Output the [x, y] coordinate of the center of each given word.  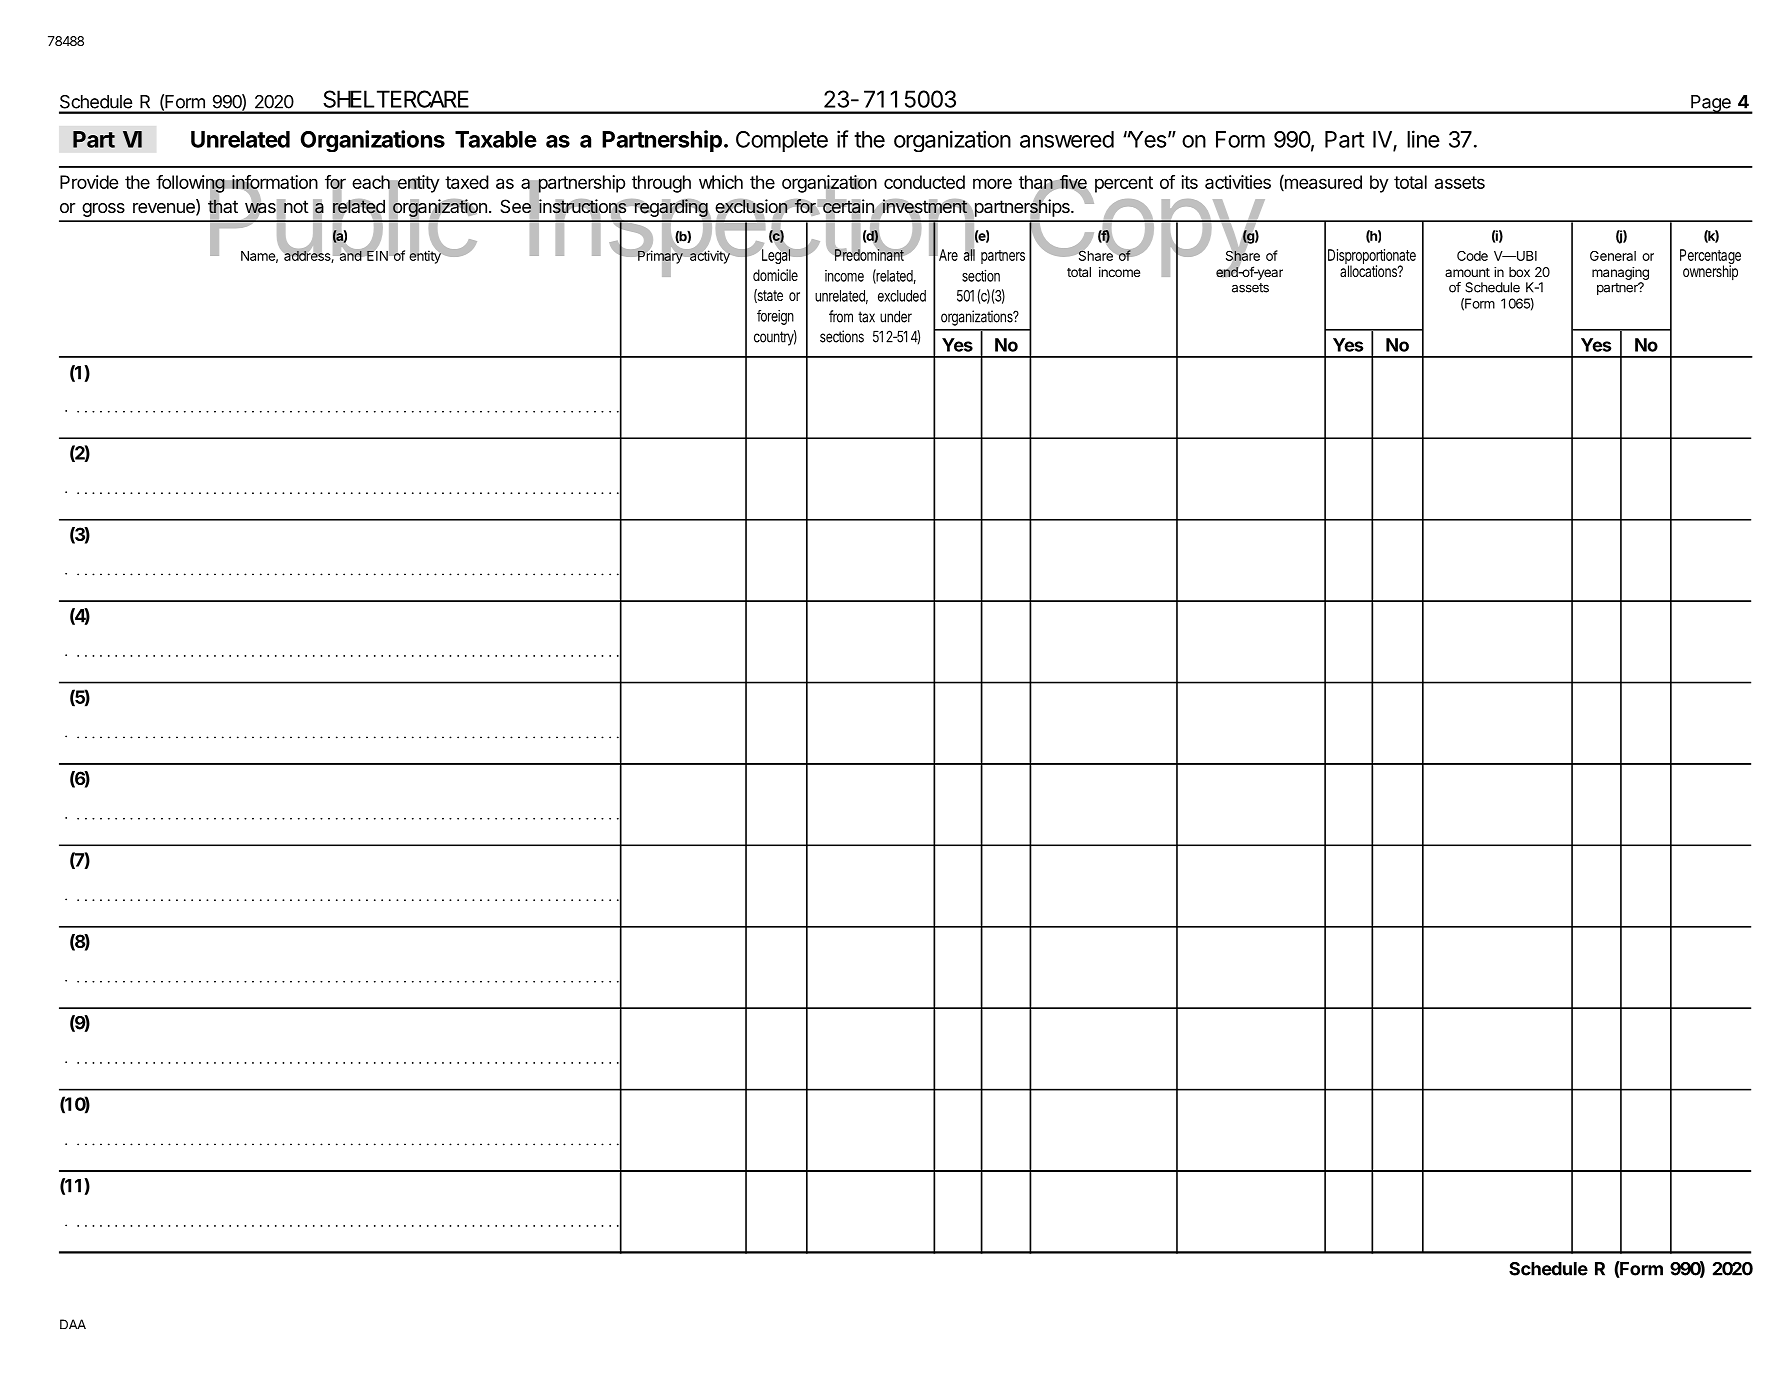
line [1423, 139]
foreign [775, 317]
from [841, 316]
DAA [73, 1324]
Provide [89, 182]
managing [1620, 275]
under [896, 316]
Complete [782, 141]
